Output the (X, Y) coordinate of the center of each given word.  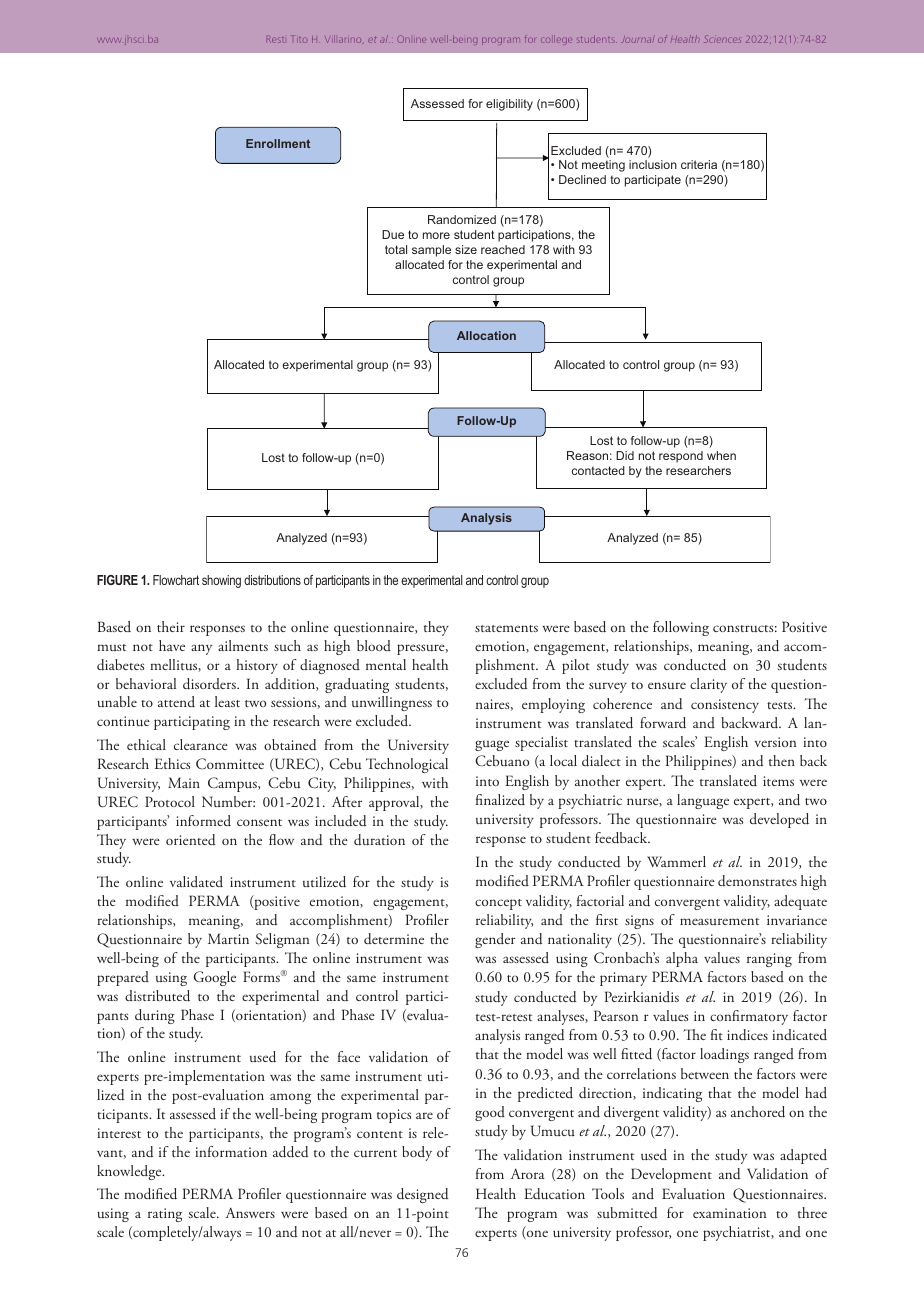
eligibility (509, 105)
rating (165, 1215)
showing (221, 581)
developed (779, 820)
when (721, 455)
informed (203, 820)
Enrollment (278, 143)
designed (422, 1195)
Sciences (722, 39)
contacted (598, 470)
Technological (407, 765)
